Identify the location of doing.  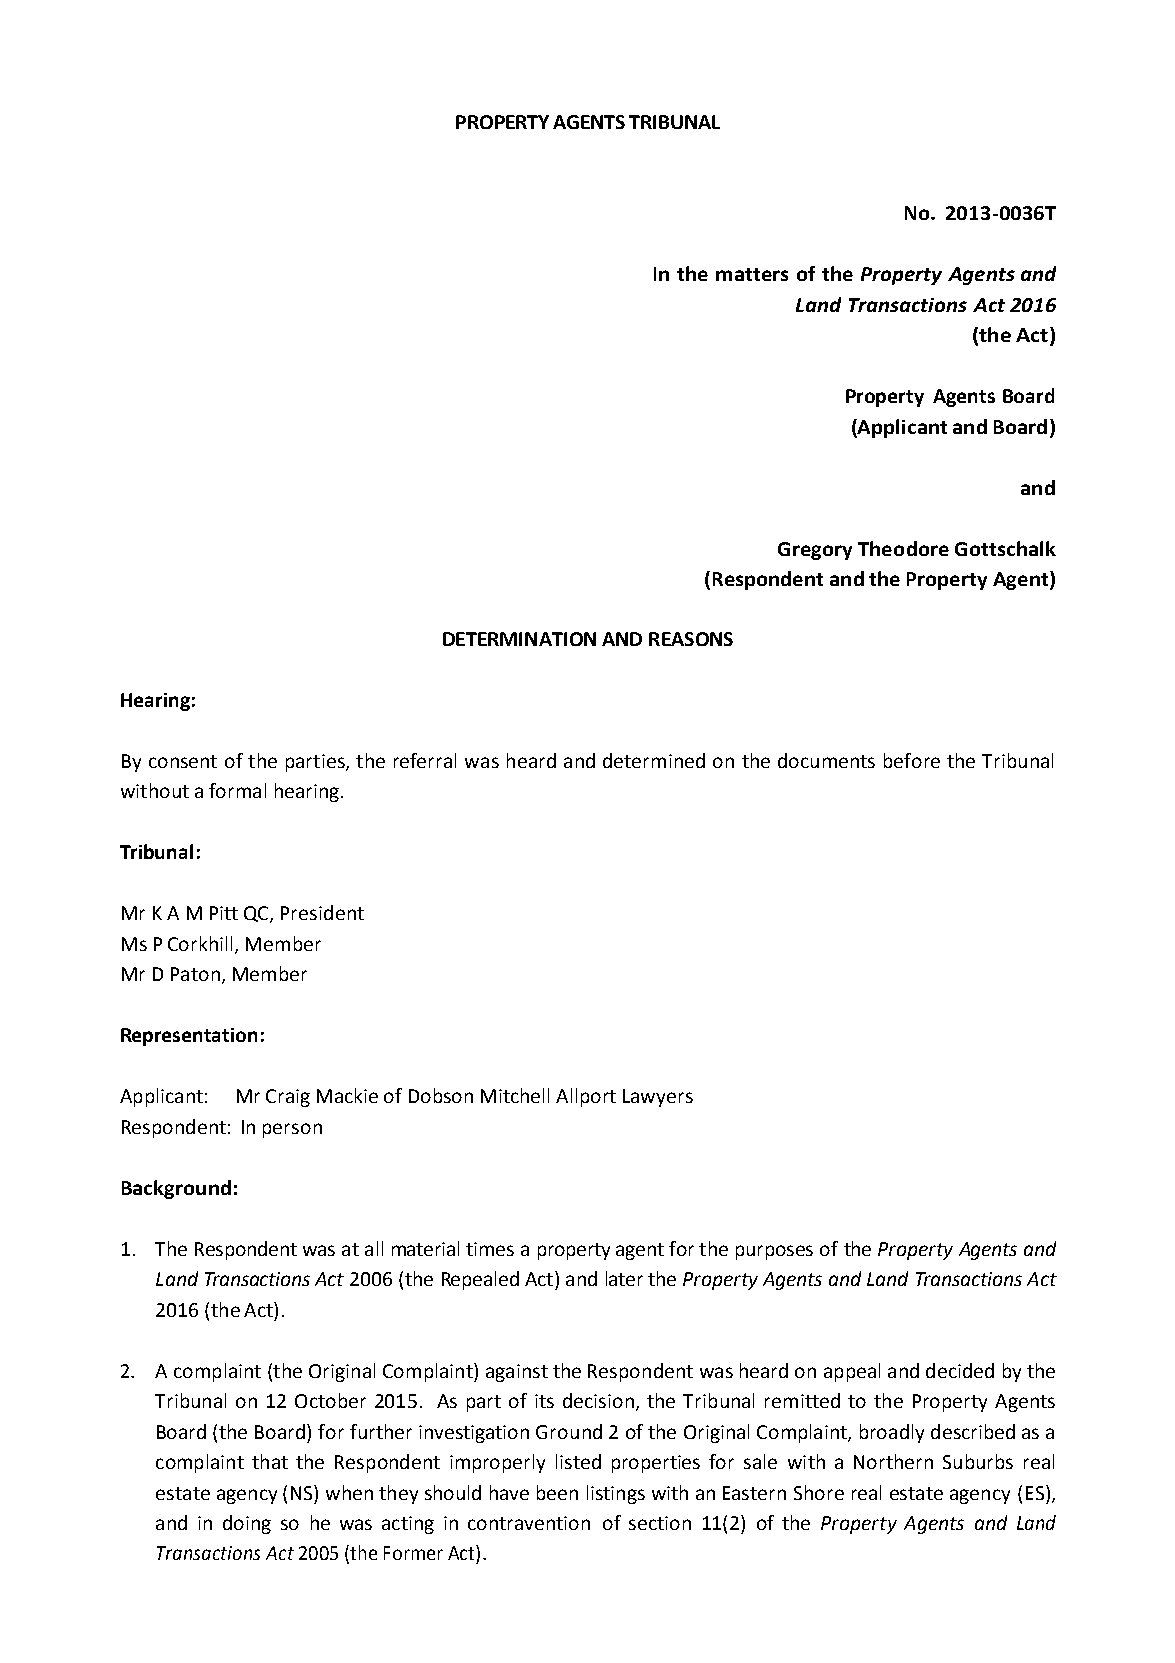
(247, 1524).
